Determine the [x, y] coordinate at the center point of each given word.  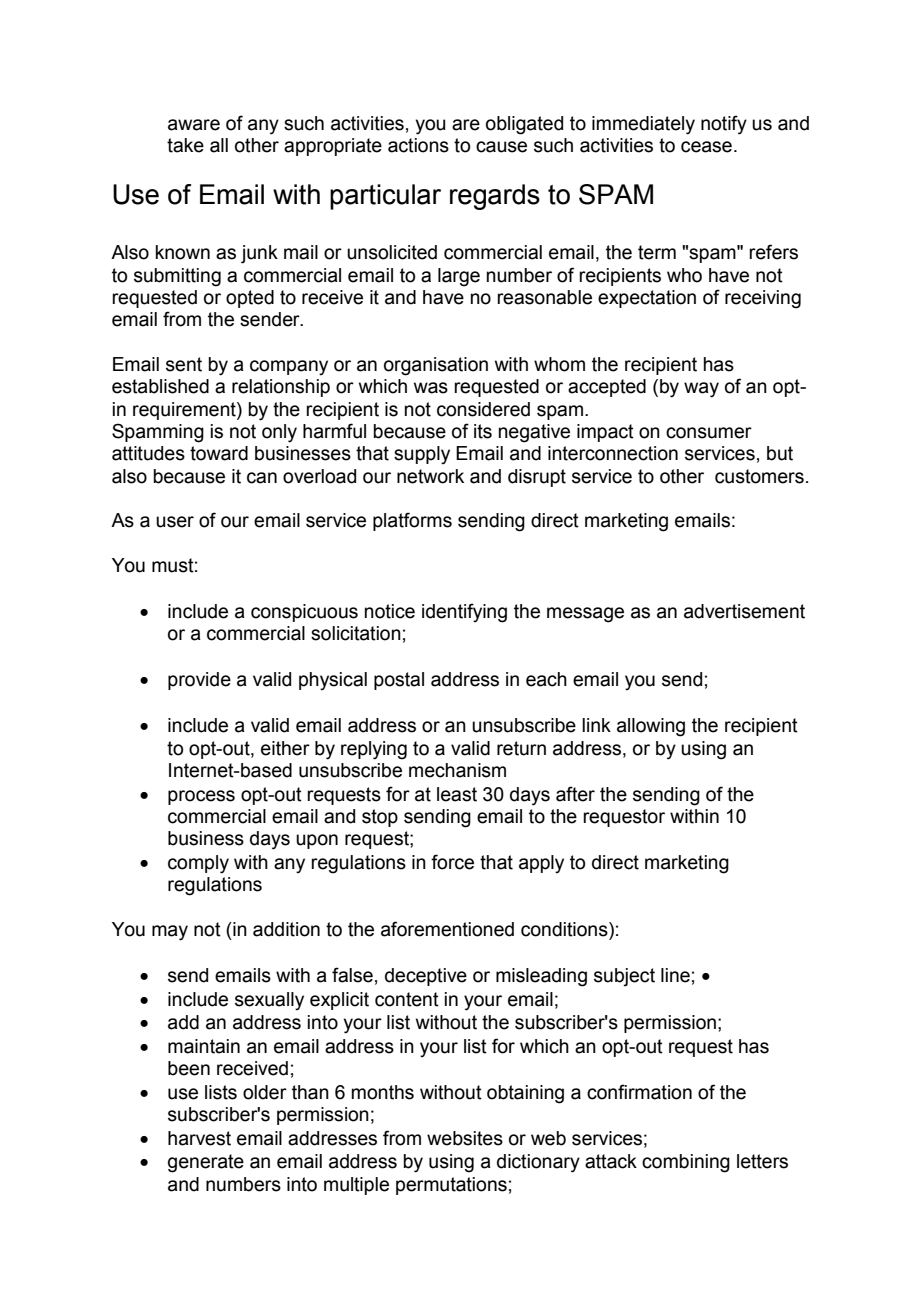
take [185, 145]
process [201, 797]
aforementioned [447, 929]
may [170, 933]
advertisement [744, 611]
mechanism [457, 770]
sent [184, 364]
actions [418, 145]
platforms [412, 521]
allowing [651, 727]
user [175, 522]
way [701, 390]
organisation [436, 366]
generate [206, 1163]
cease [706, 147]
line [675, 975]
